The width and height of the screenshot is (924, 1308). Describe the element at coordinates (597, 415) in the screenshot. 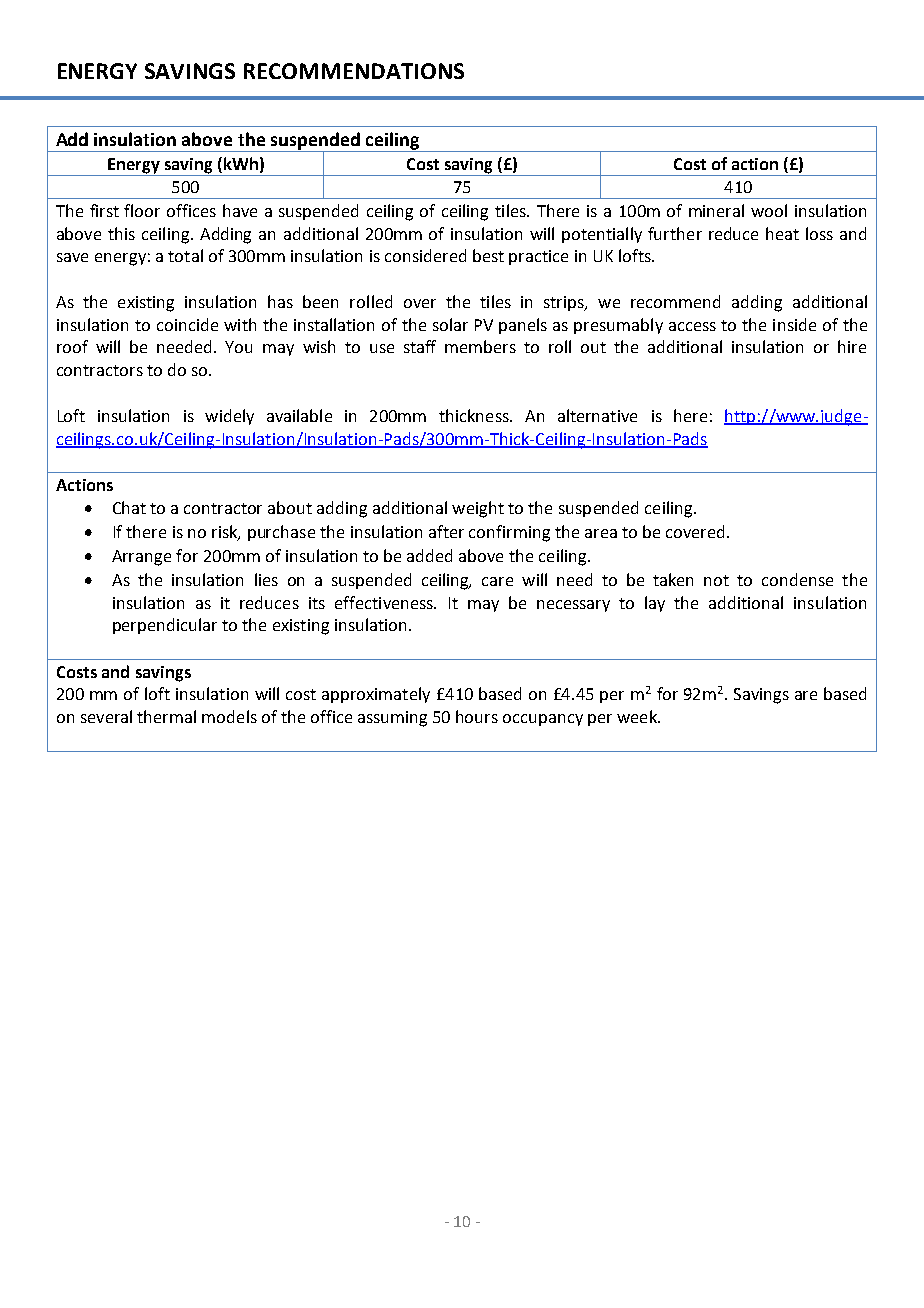

I see `alternative` at that location.
